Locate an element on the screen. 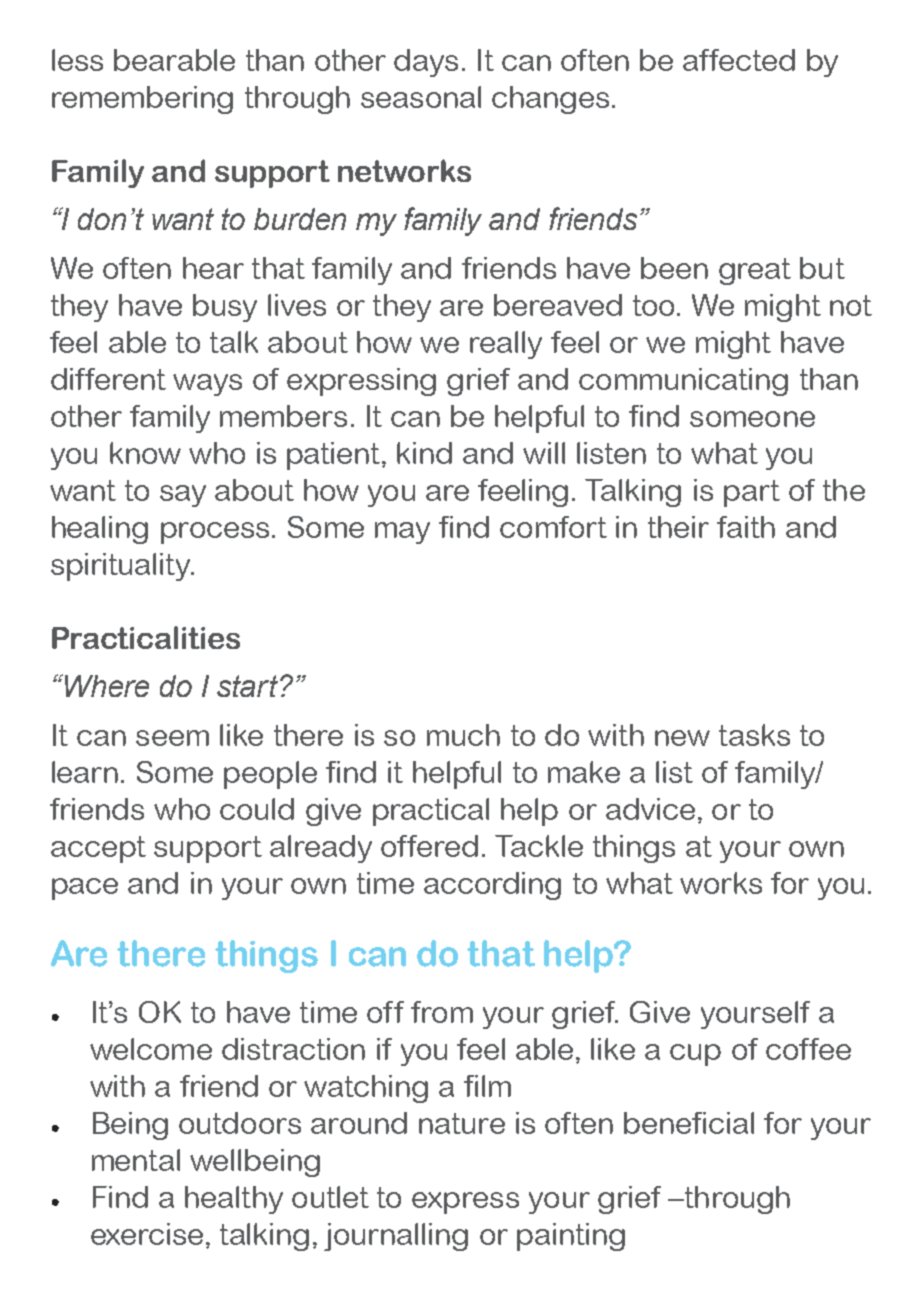  seasonal is located at coordinates (421, 97).
